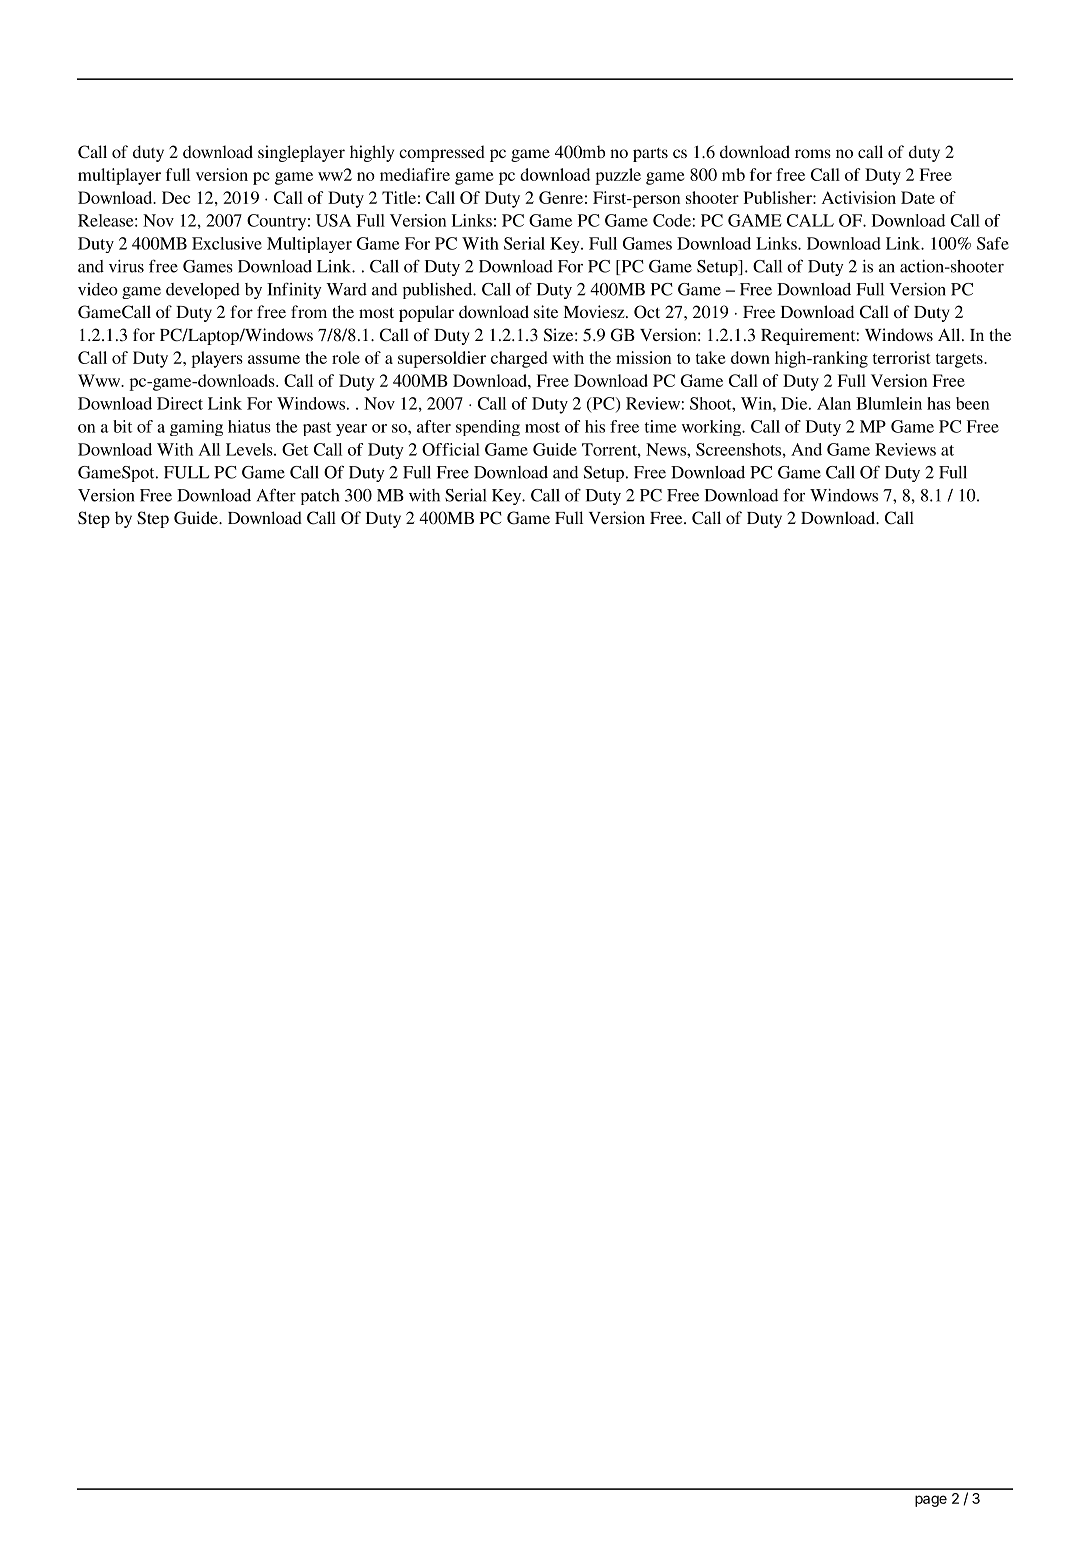 The width and height of the image is (1090, 1541). What do you see at coordinates (931, 1501) in the image?
I see `page` at bounding box center [931, 1501].
